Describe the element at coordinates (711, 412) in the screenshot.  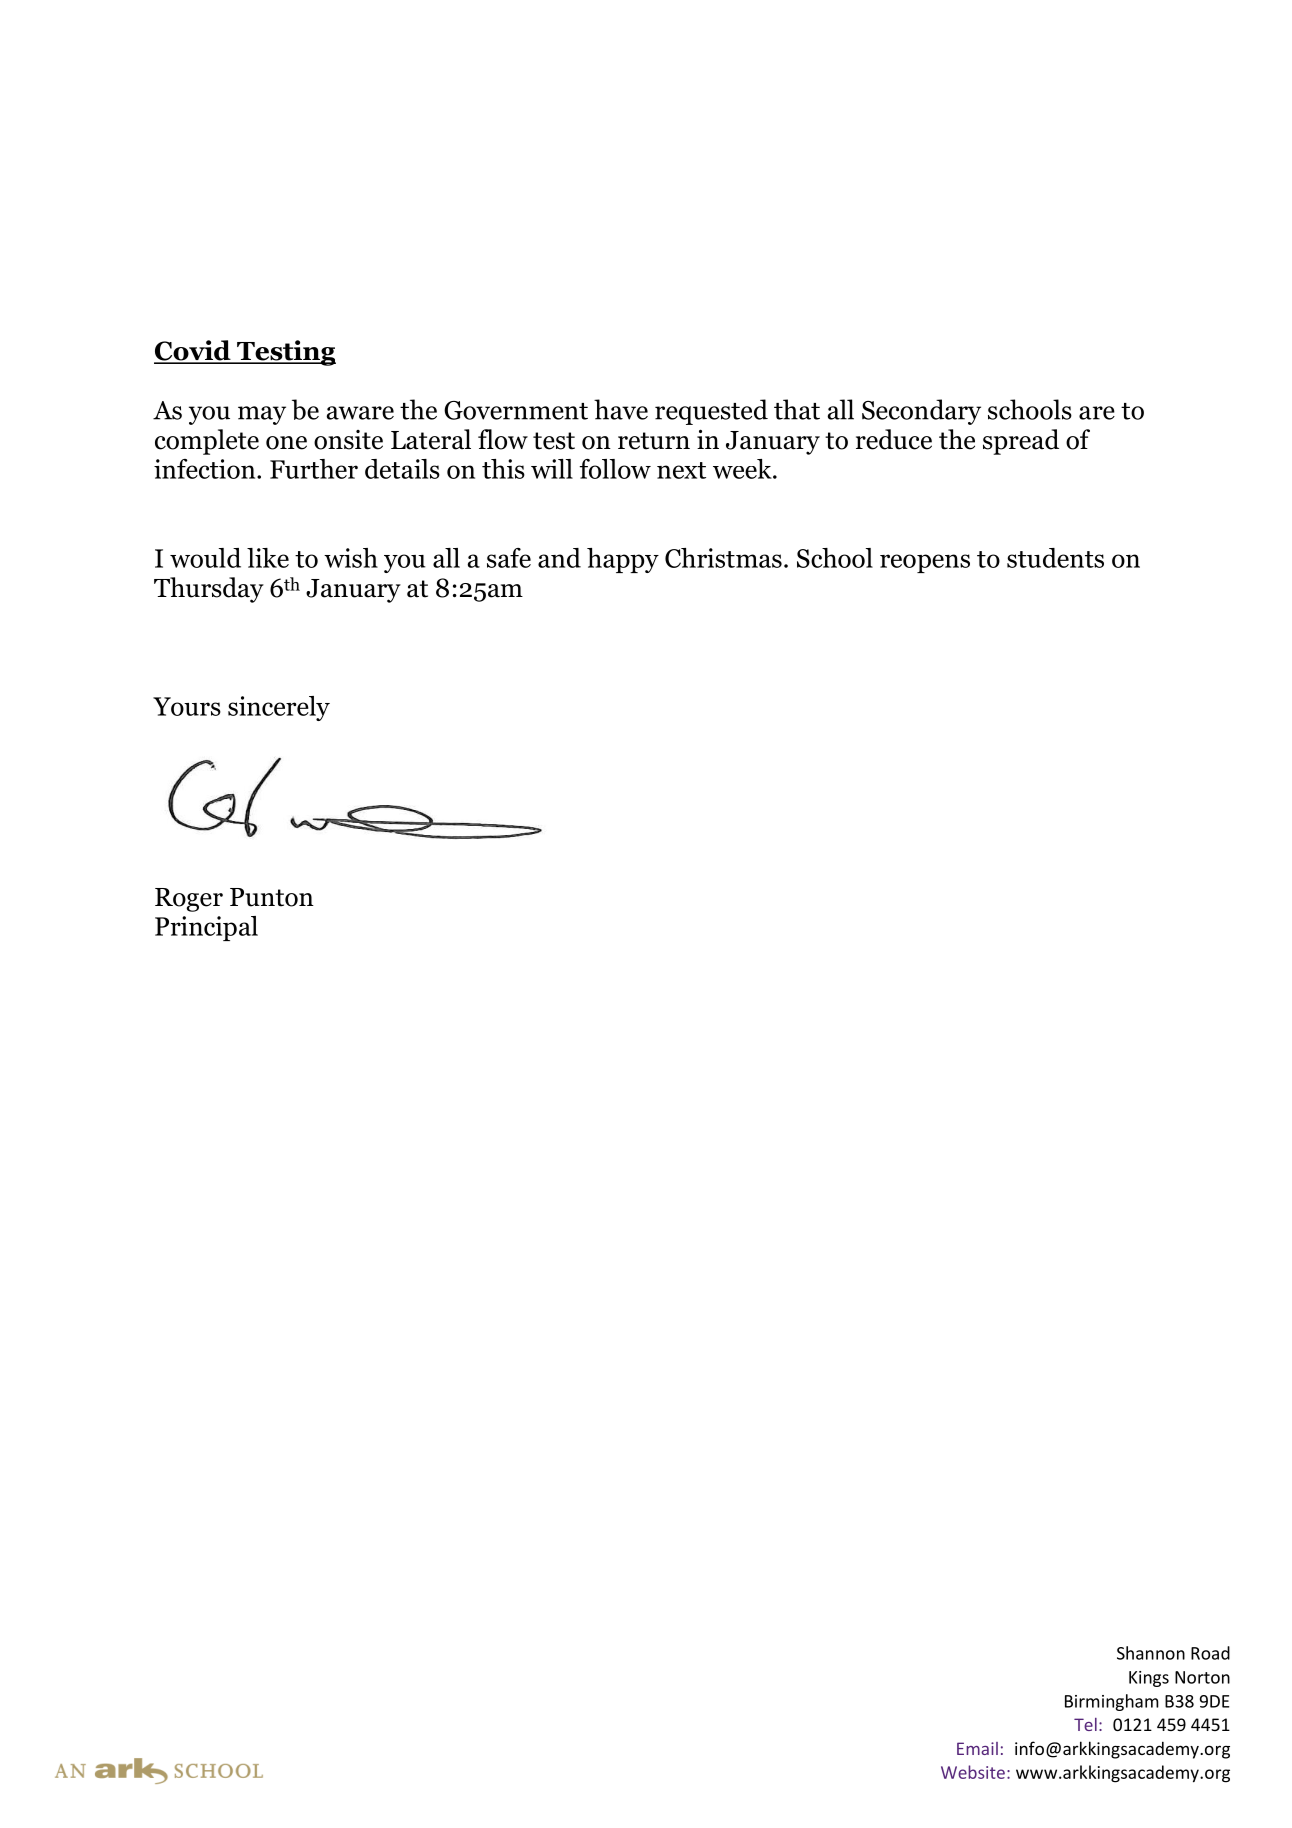
I see `requested` at that location.
